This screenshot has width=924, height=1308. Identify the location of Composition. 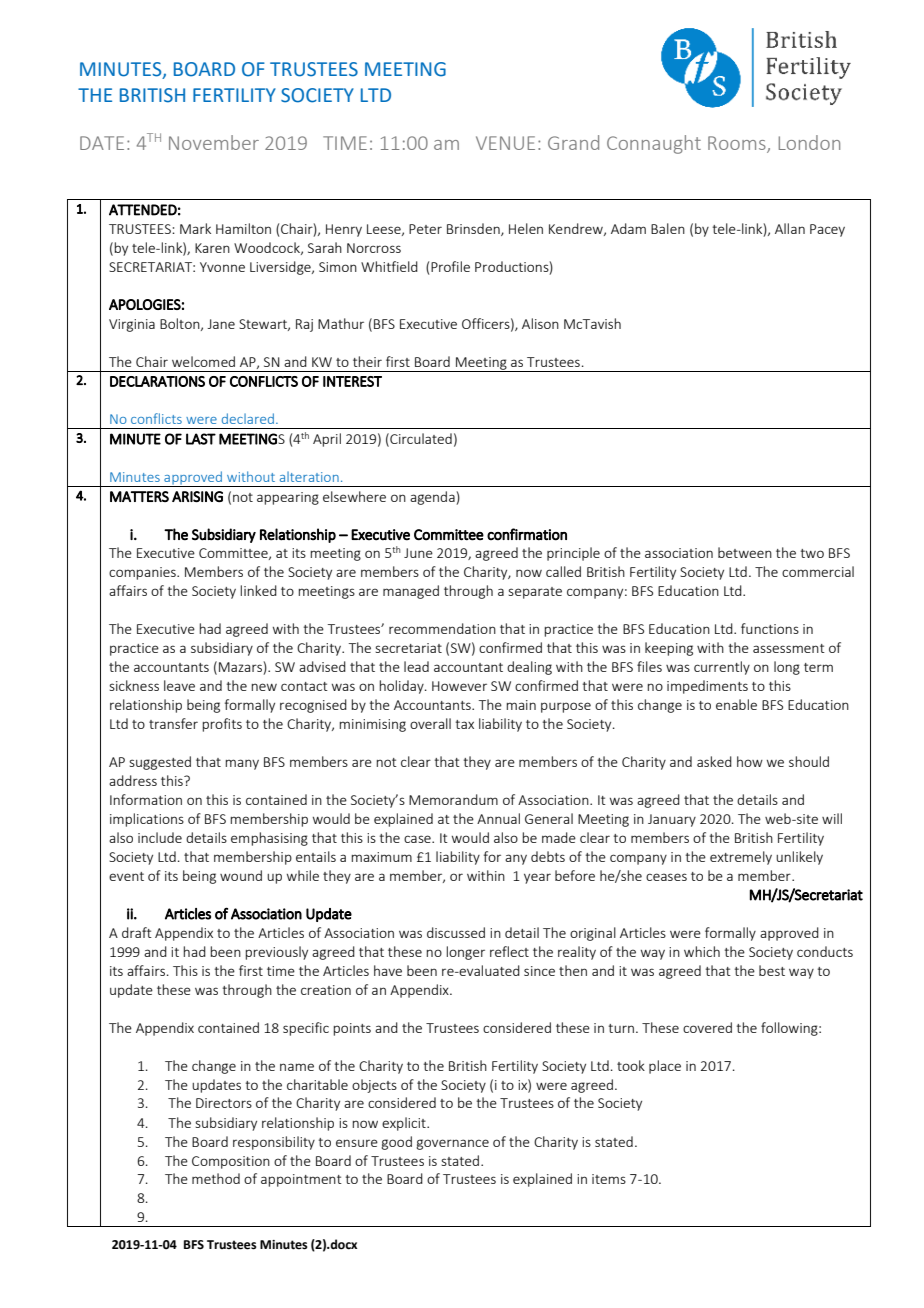
(231, 1162).
